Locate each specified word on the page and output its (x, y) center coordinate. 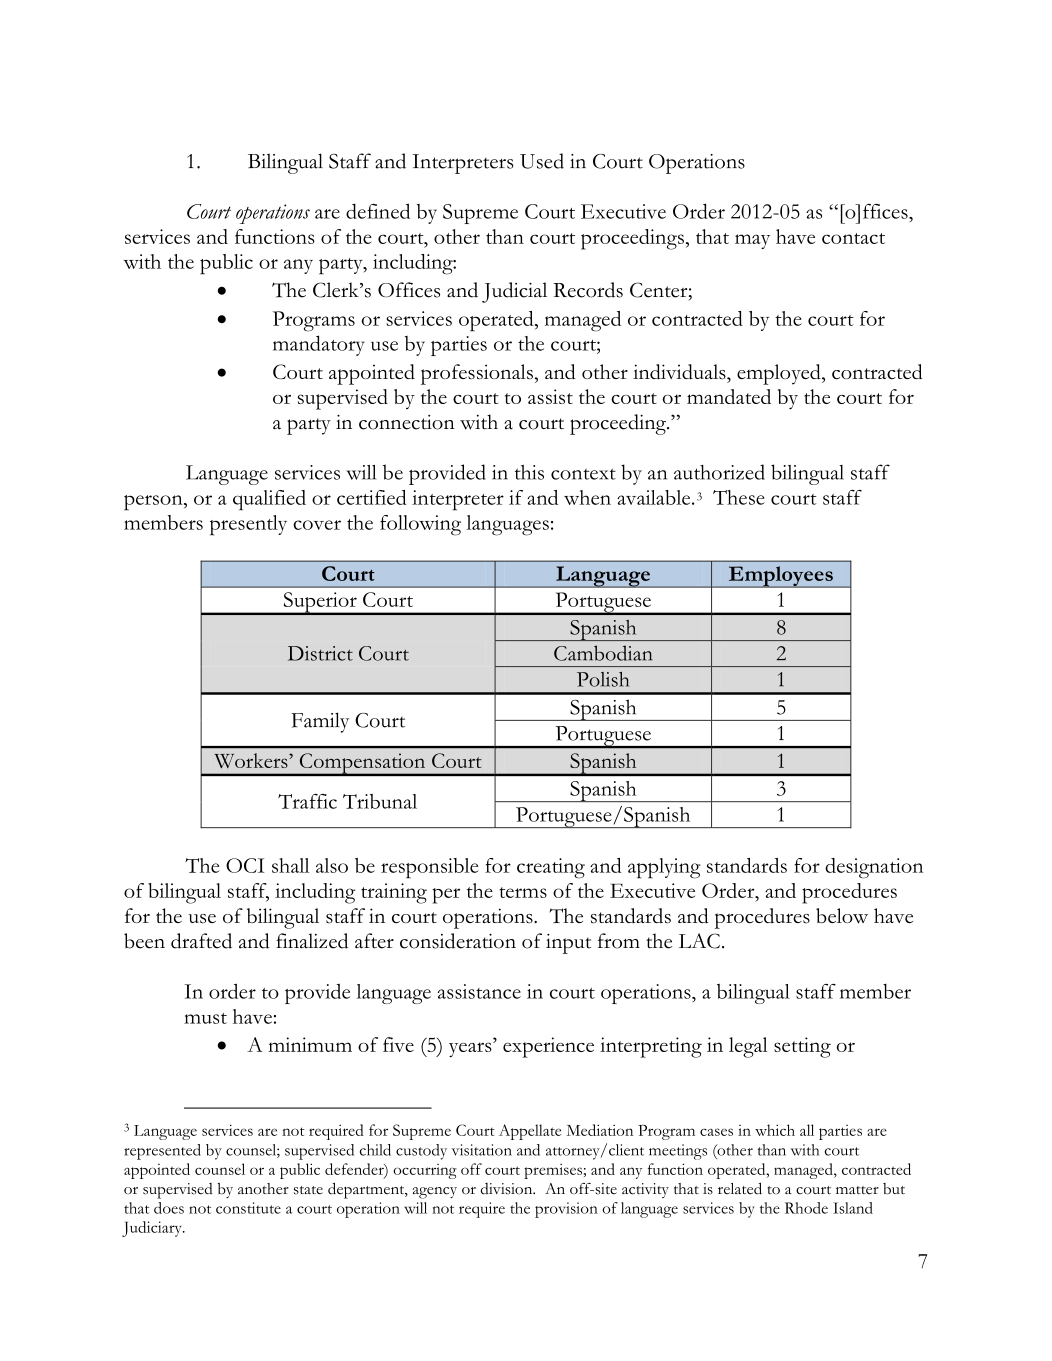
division (508, 1189)
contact (853, 238)
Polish (603, 679)
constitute (248, 1208)
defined (378, 211)
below (842, 916)
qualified (269, 500)
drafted (201, 941)
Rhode (806, 1208)
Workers (252, 760)
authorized (719, 472)
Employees (780, 577)
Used (542, 161)
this (529, 472)
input (568, 944)
